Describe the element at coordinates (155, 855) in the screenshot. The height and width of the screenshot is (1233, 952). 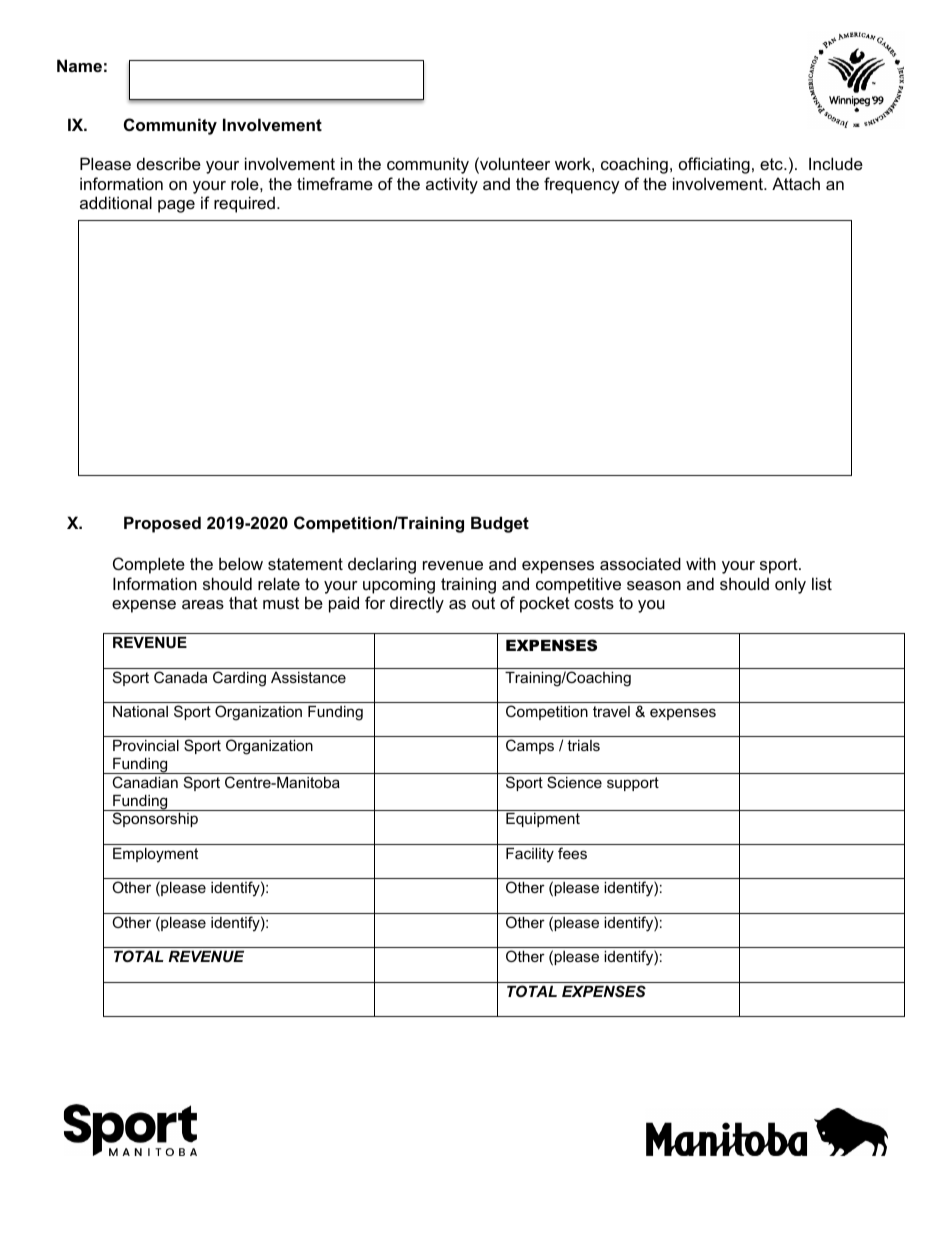
I see `Employment` at that location.
